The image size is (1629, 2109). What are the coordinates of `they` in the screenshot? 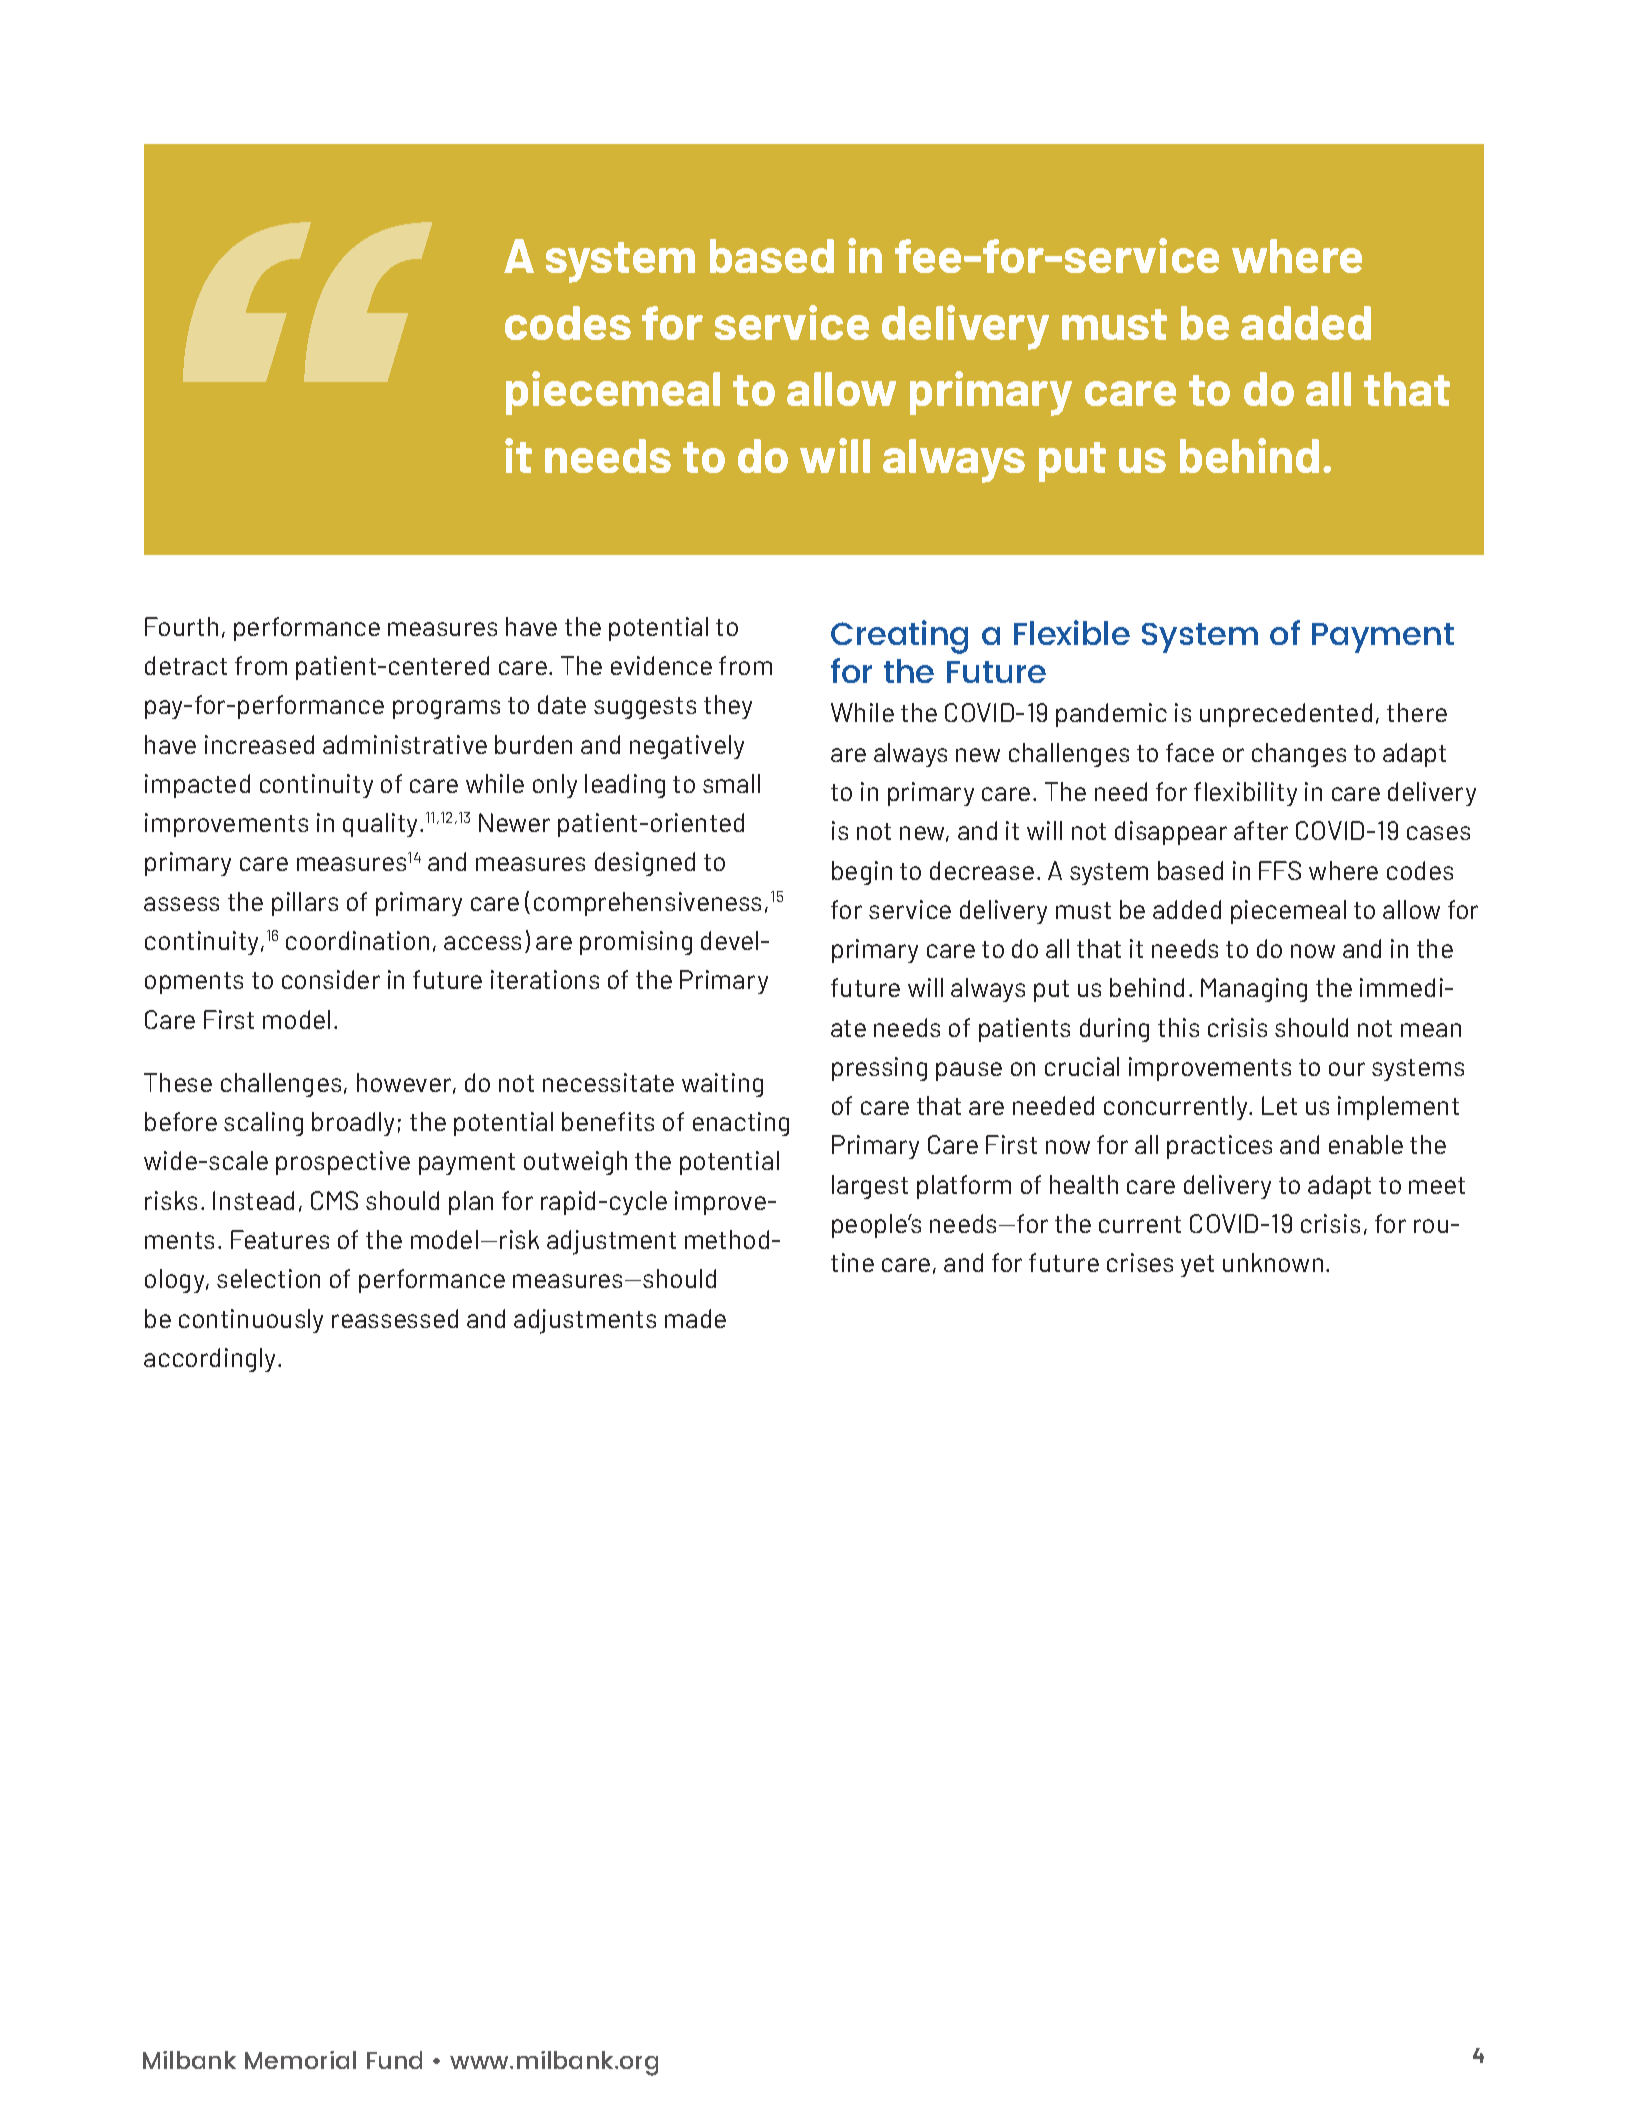 It's located at (728, 707).
